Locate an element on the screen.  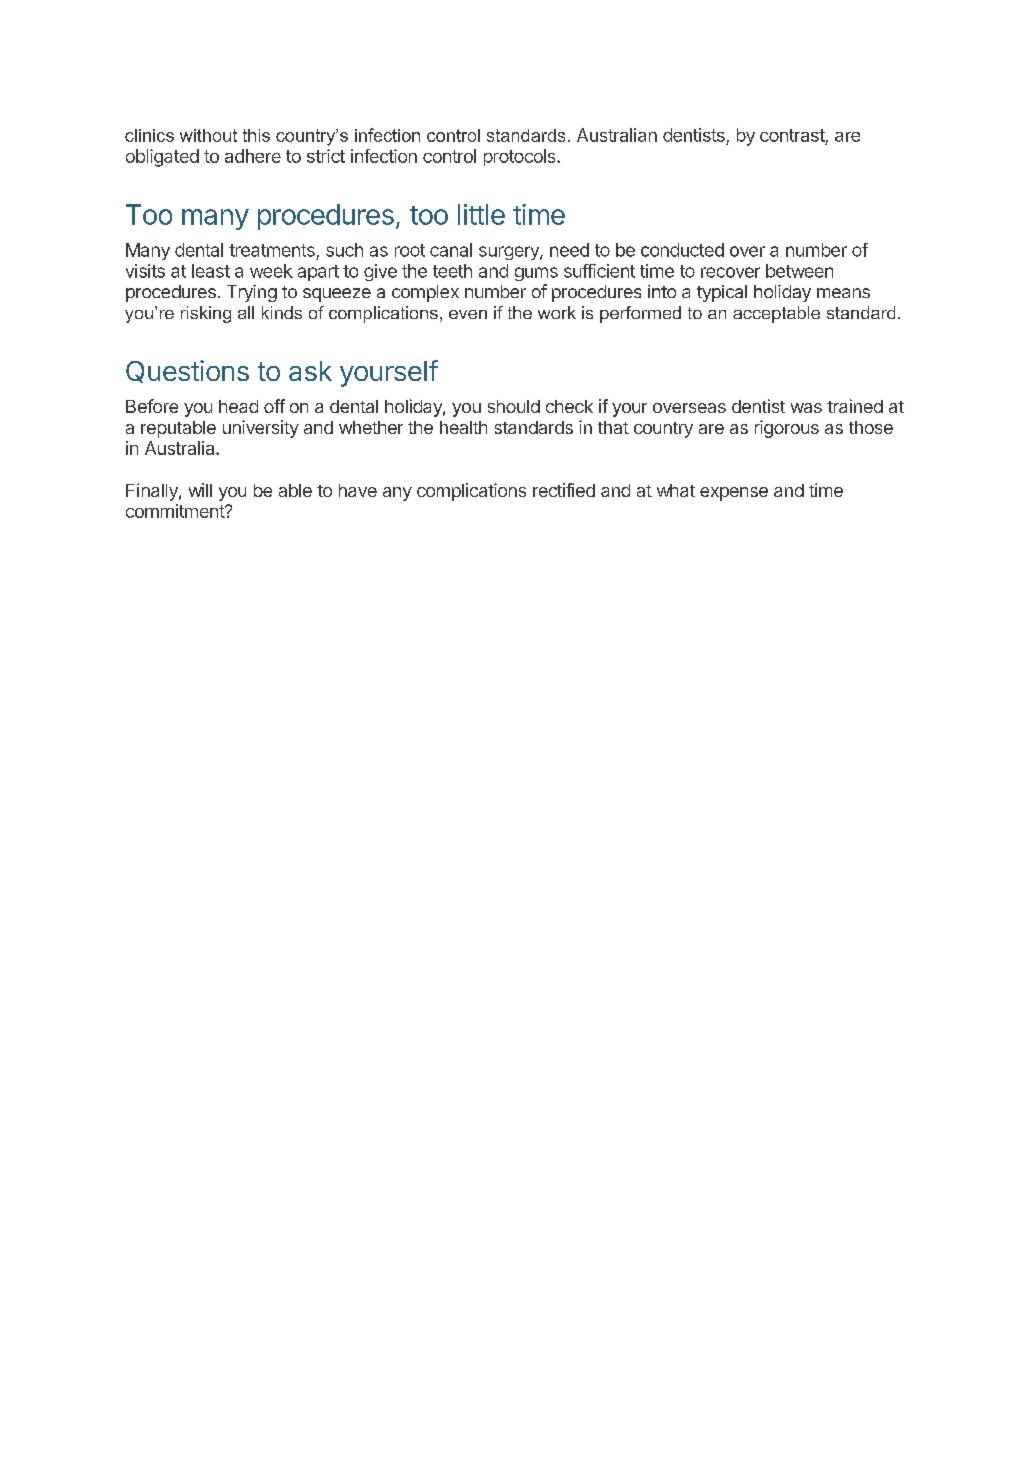
contrast is located at coordinates (793, 137).
